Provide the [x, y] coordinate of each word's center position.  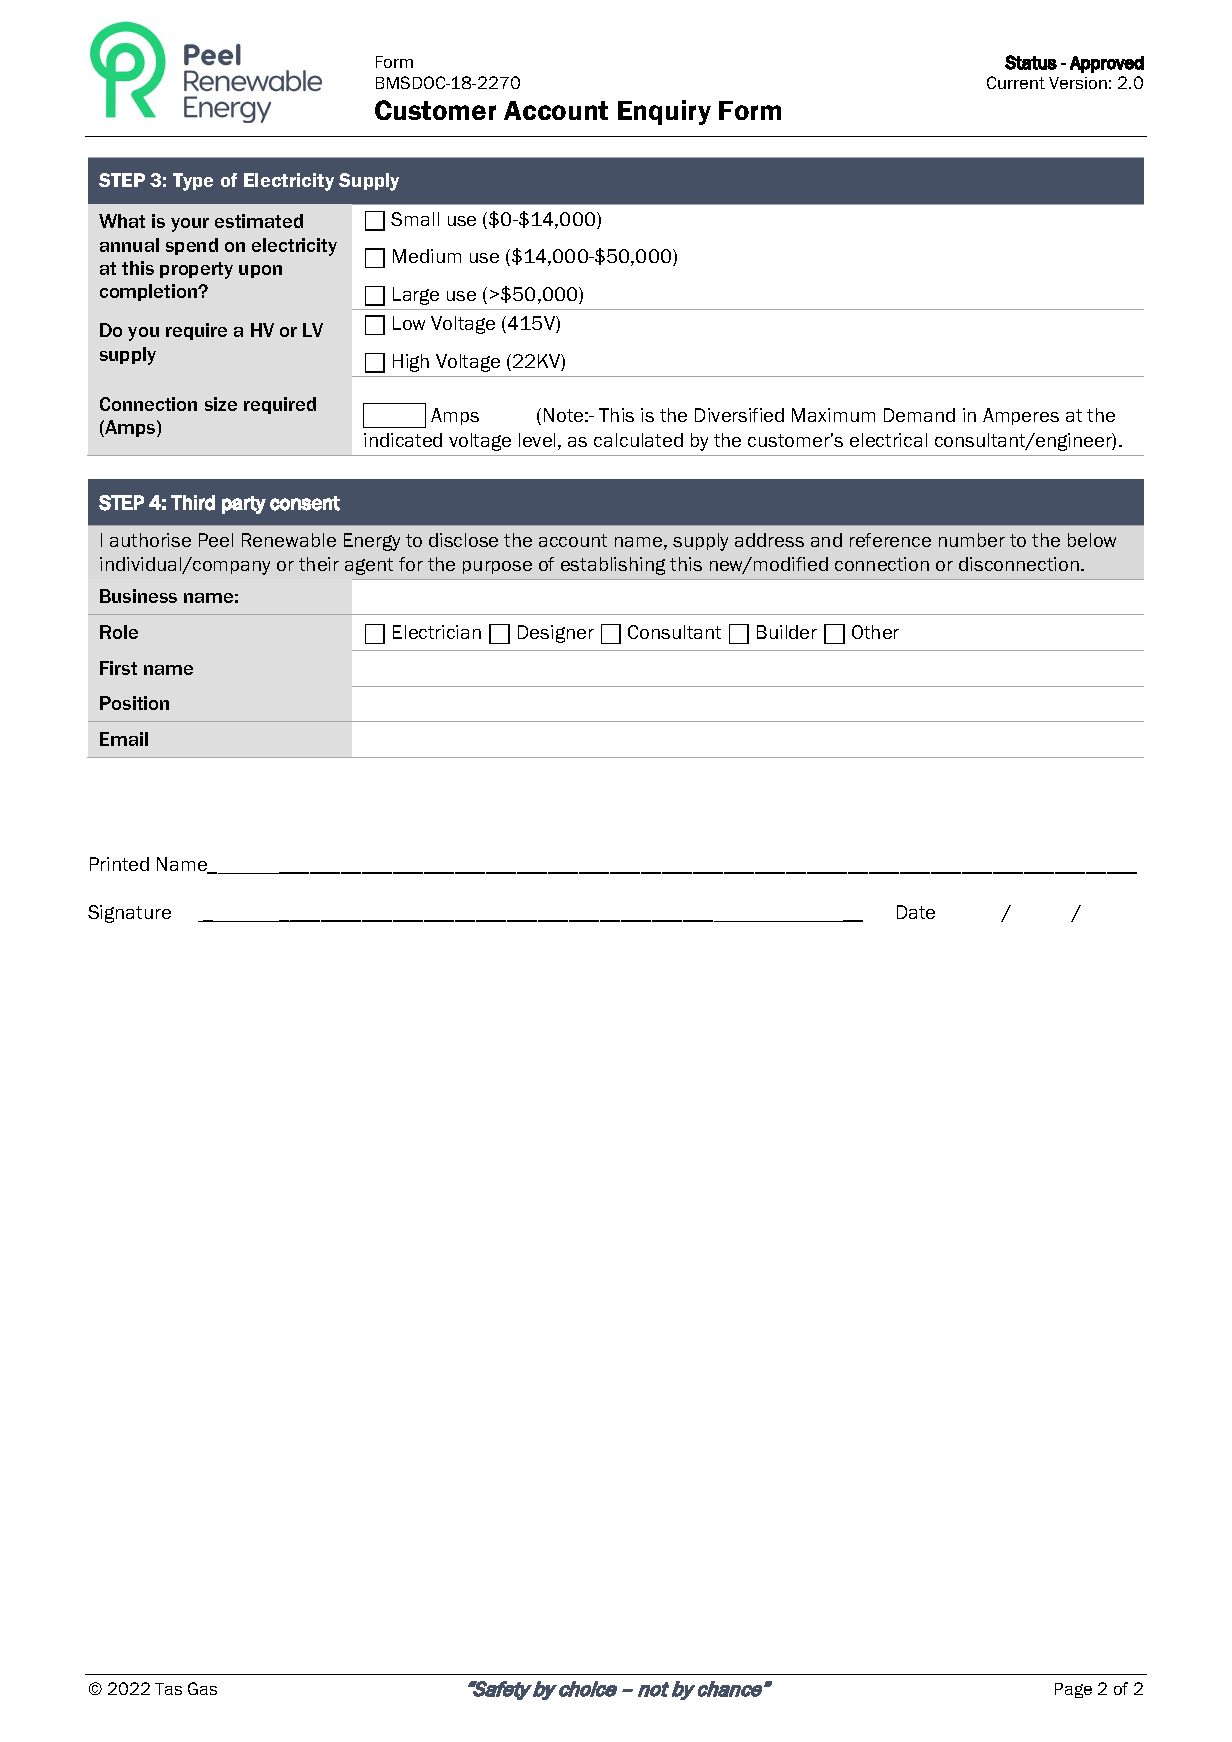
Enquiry [664, 112]
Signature [129, 914]
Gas [202, 1688]
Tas [168, 1689]
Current [1016, 82]
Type [193, 182]
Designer [556, 634]
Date [916, 912]
